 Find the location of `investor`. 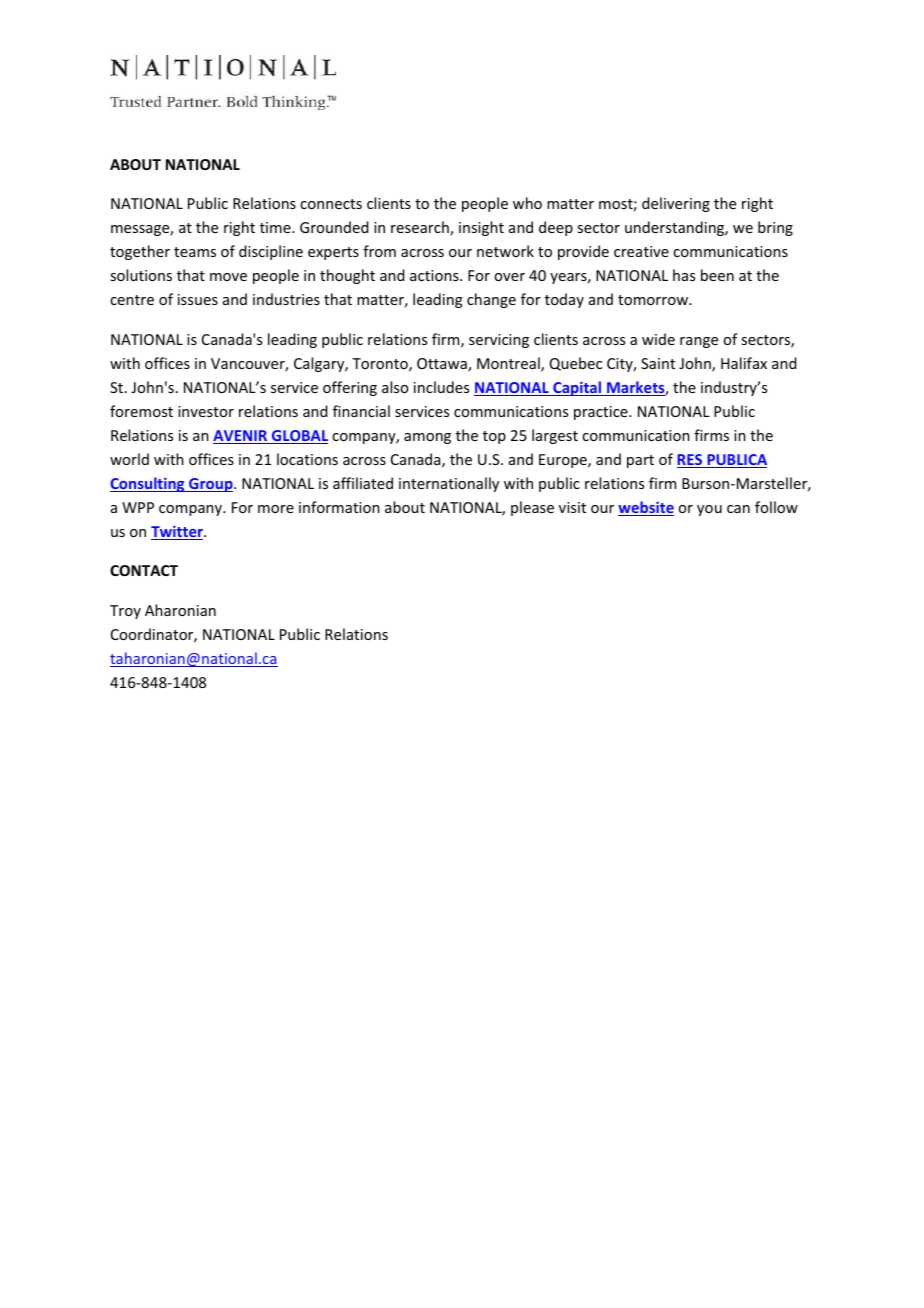

investor is located at coordinates (206, 411).
